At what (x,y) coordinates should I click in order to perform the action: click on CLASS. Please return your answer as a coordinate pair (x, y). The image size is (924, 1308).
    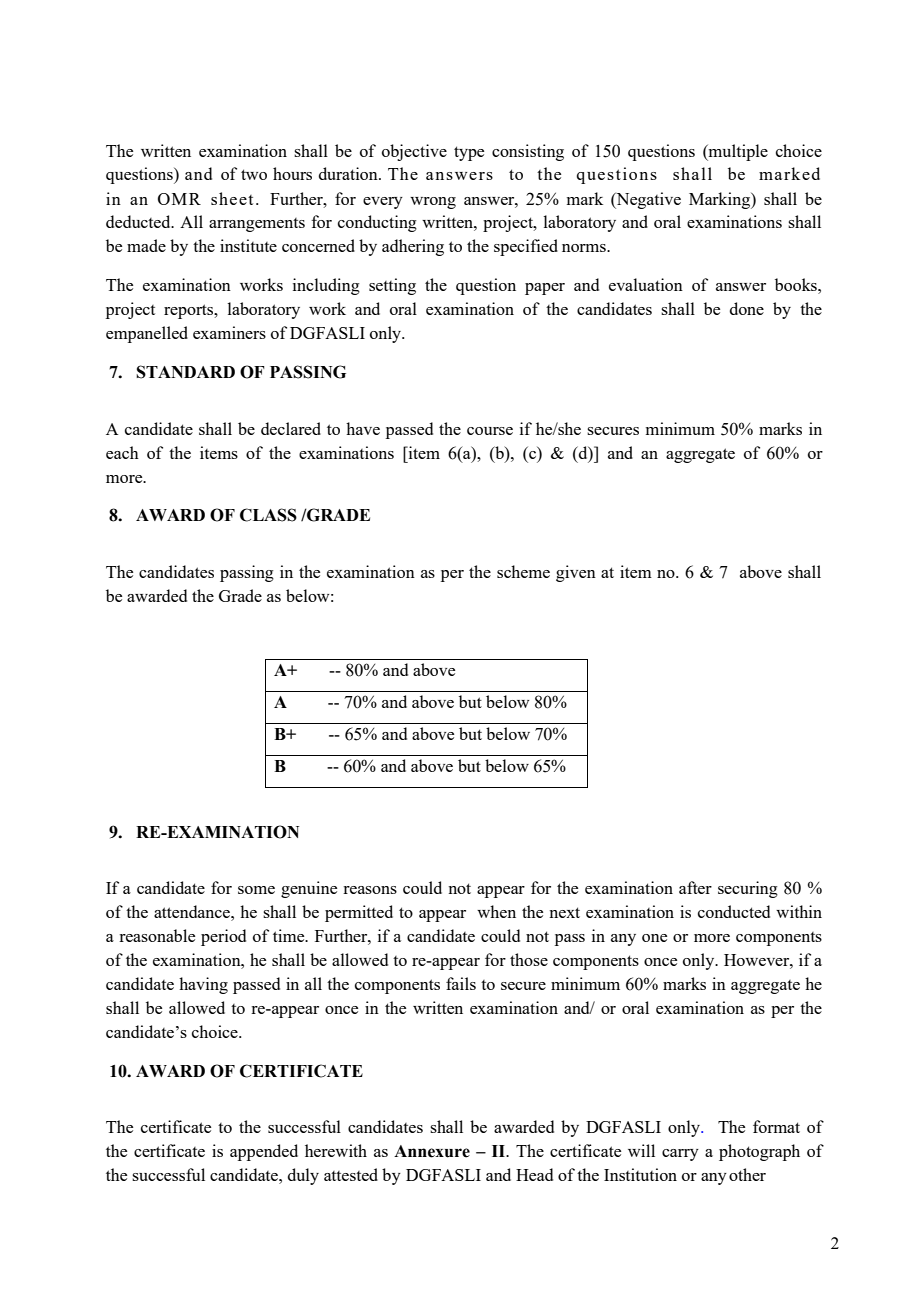
    Looking at the image, I should click on (268, 515).
